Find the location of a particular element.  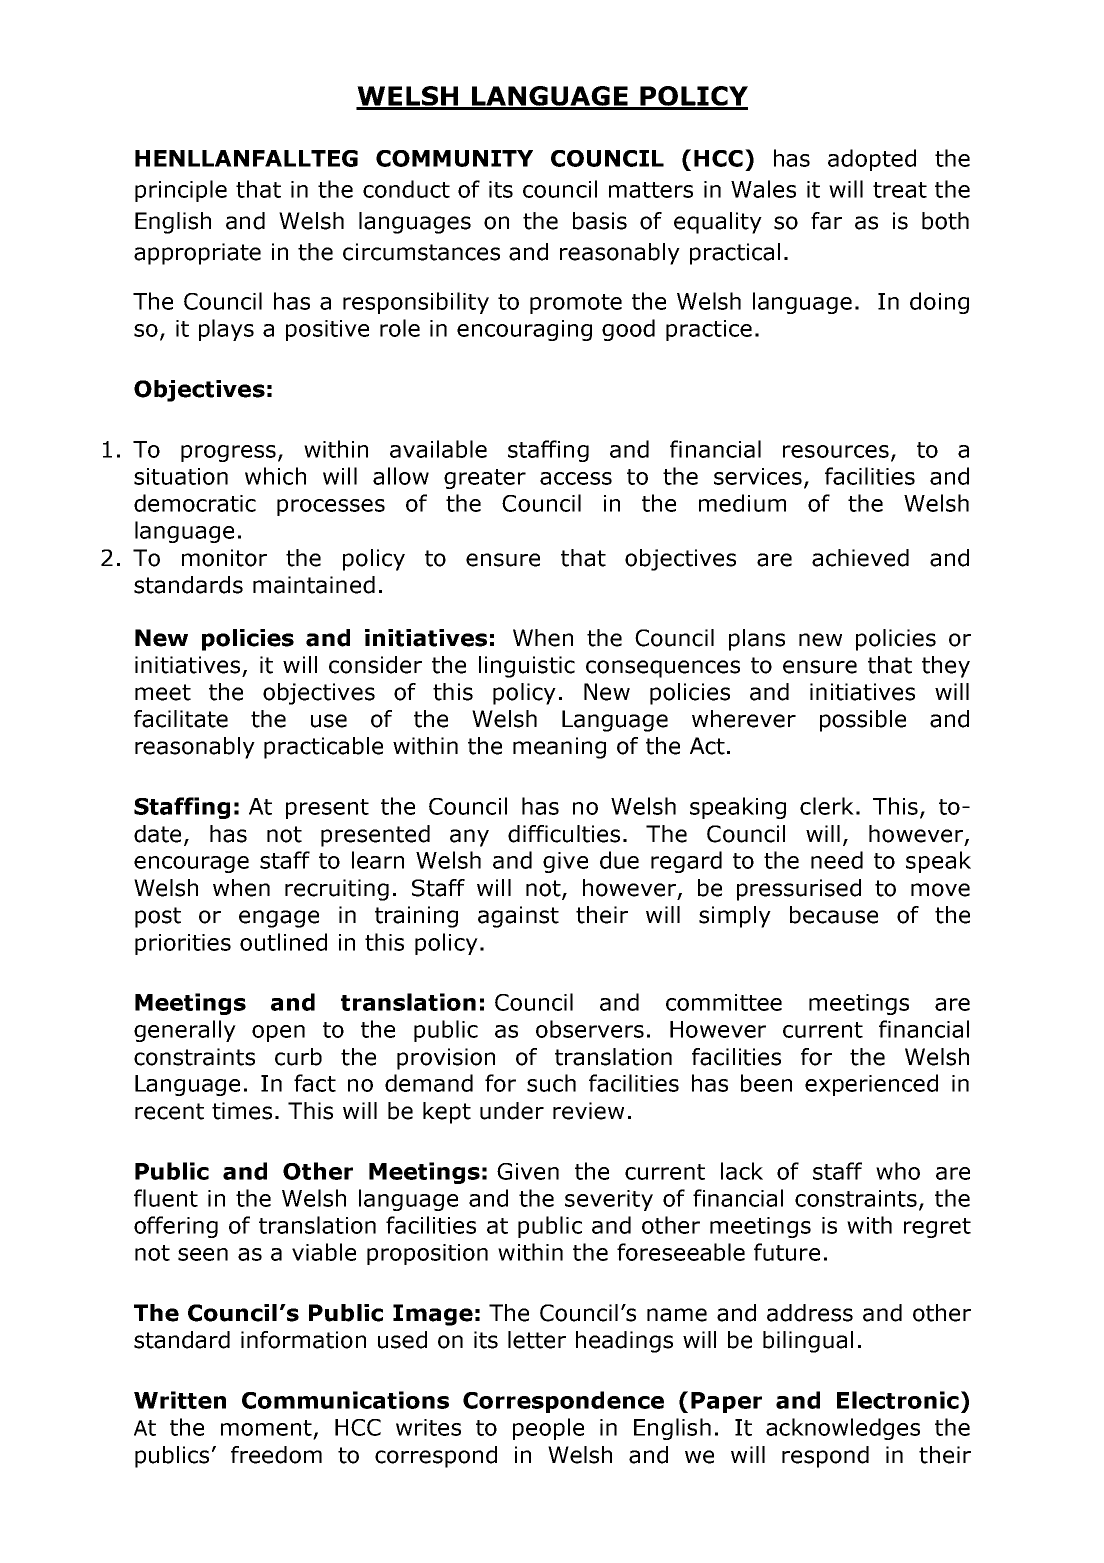

resources is located at coordinates (836, 451).
